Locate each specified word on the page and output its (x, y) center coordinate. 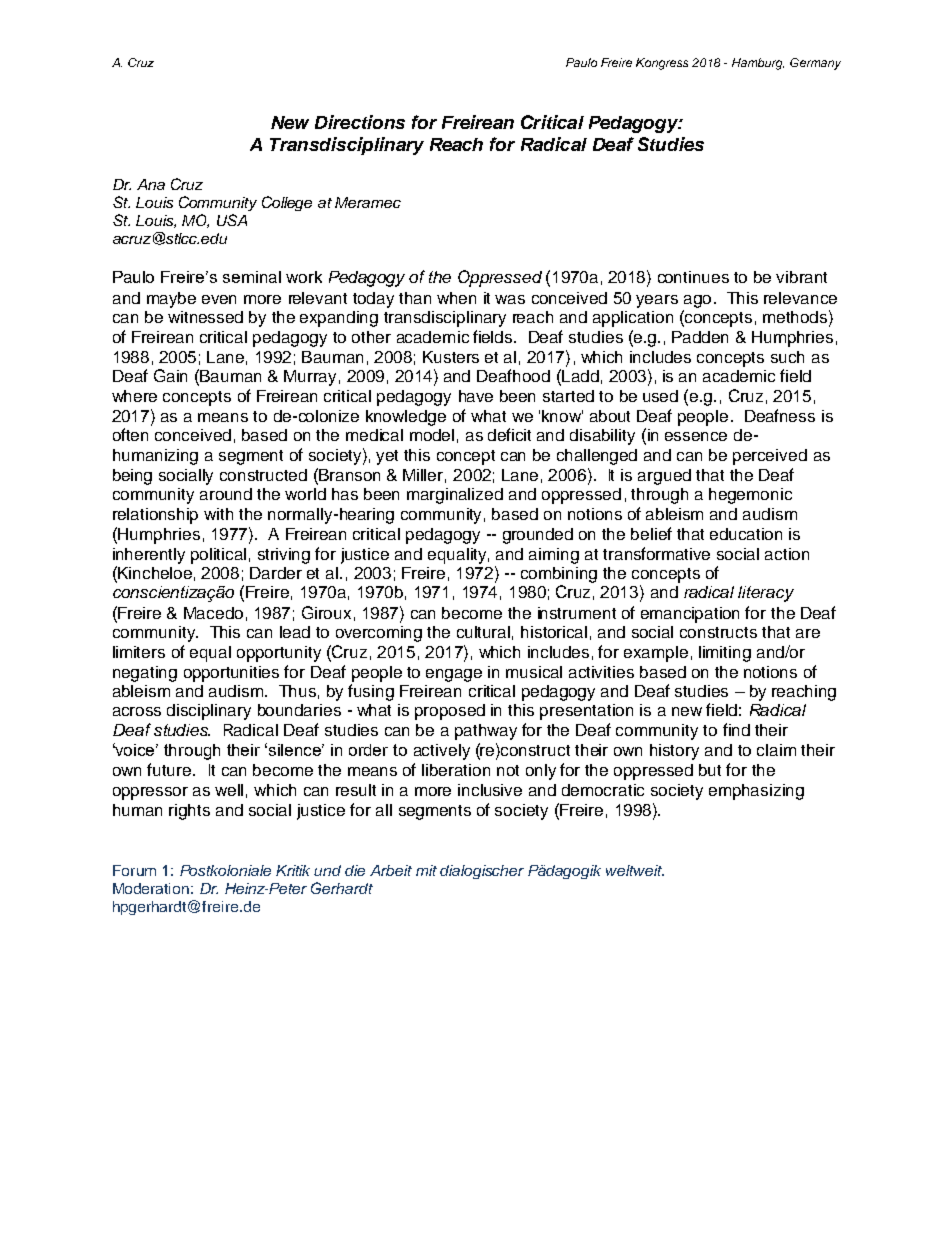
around (226, 494)
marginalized (455, 496)
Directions (360, 122)
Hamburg (758, 64)
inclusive (490, 790)
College (287, 203)
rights (189, 812)
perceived (770, 457)
